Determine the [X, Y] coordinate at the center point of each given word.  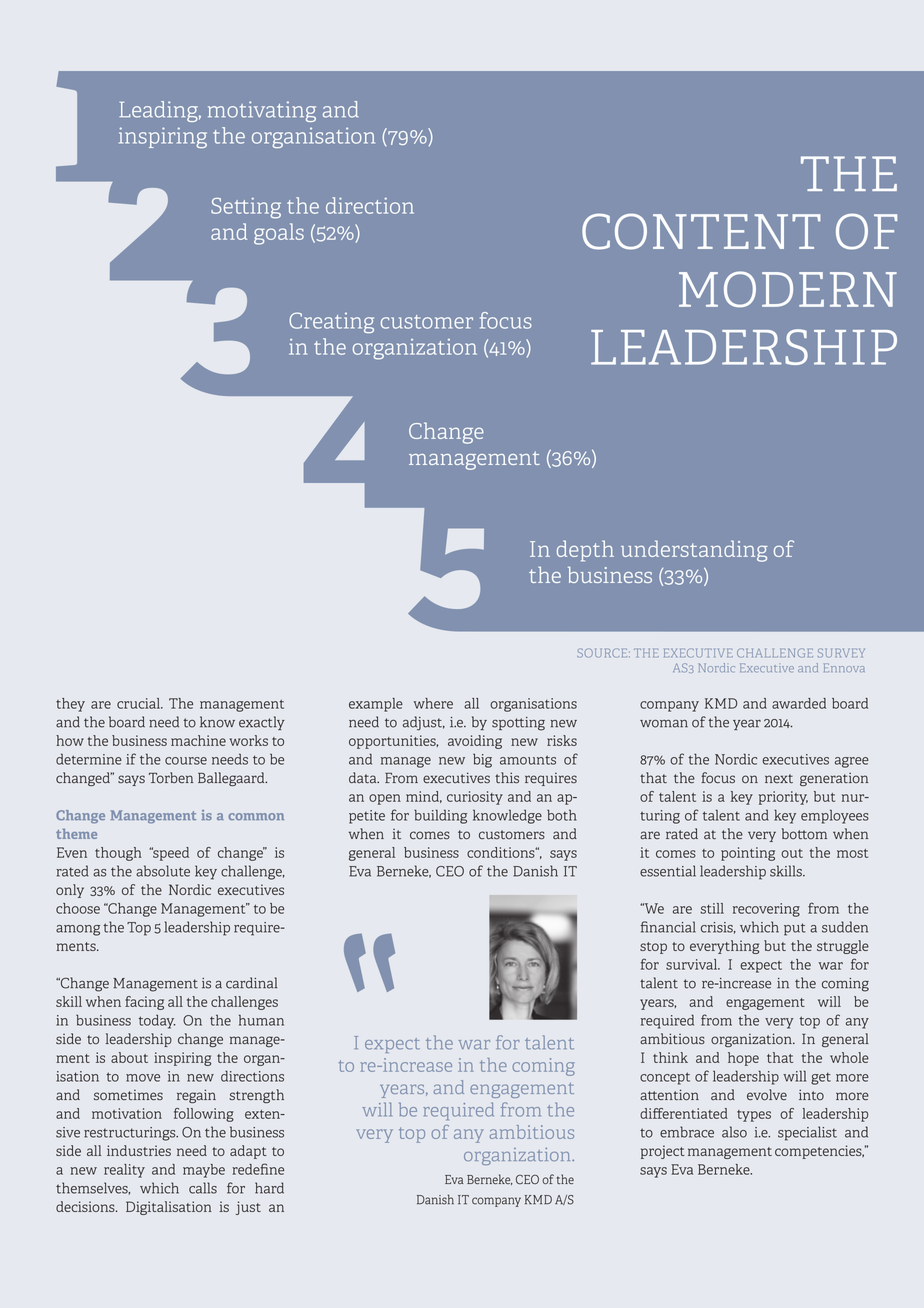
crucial [139, 703]
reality [124, 1171]
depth [585, 551]
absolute [163, 871]
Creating [331, 322]
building [440, 816]
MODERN [788, 289]
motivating [262, 111]
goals [279, 234]
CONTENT [701, 231]
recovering [766, 910]
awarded [799, 703]
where [433, 703]
